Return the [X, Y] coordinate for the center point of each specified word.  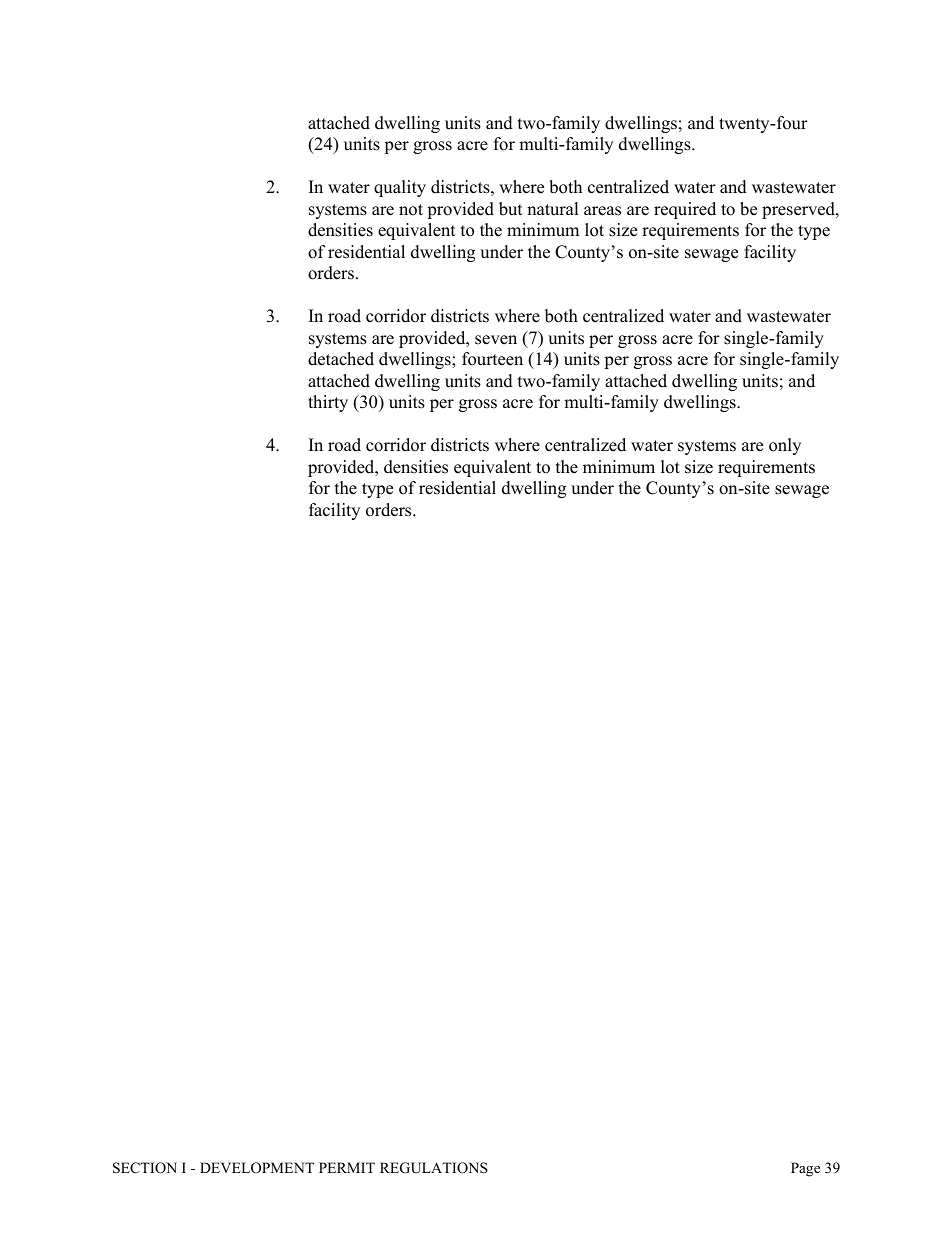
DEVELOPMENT [257, 1168]
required [685, 210]
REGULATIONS [434, 1168]
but [511, 209]
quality [400, 188]
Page [805, 1169]
